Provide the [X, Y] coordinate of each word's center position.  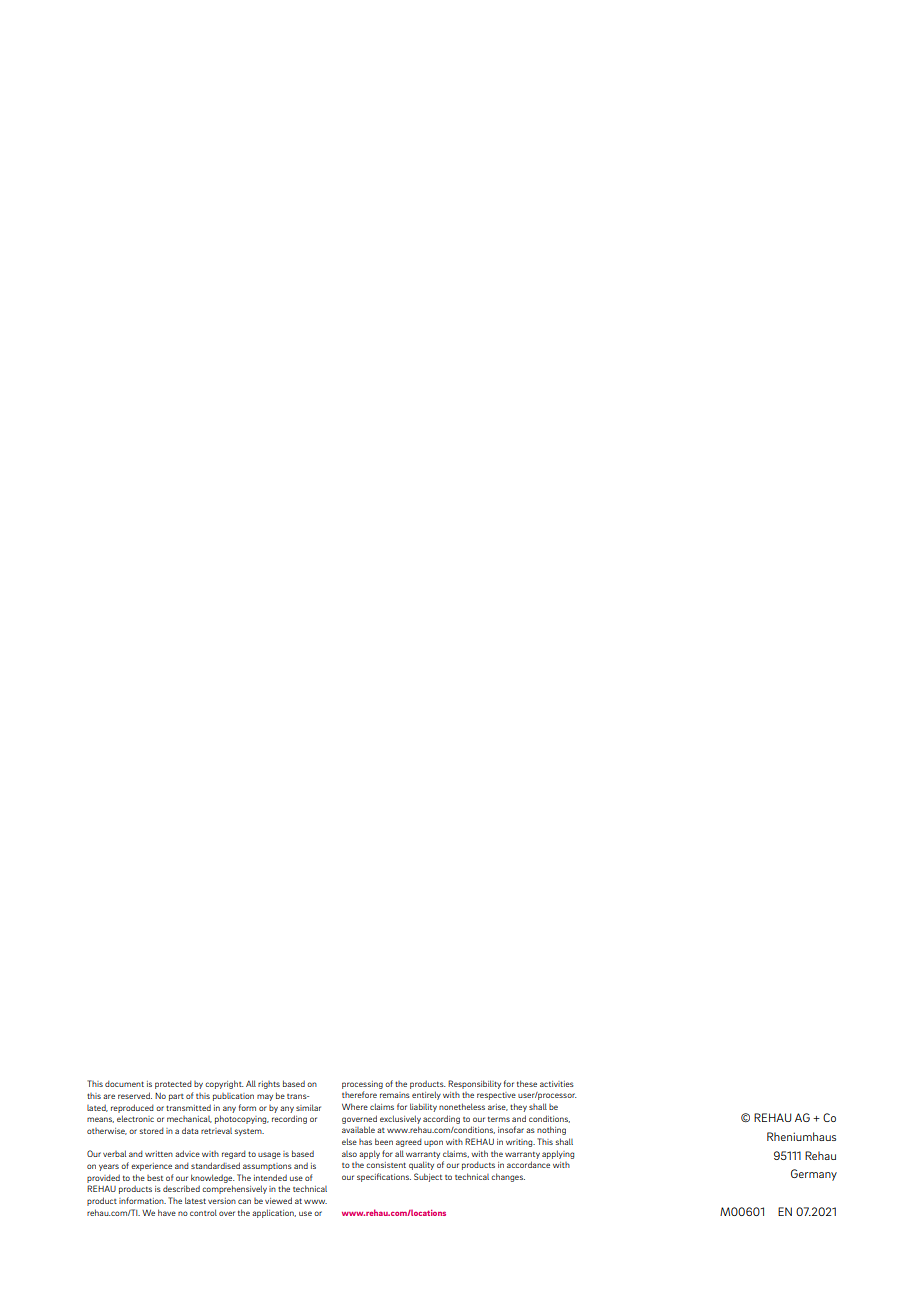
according [441, 1119]
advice [187, 1153]
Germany [814, 1175]
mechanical [189, 1119]
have [167, 1212]
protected [173, 1085]
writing [520, 1143]
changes [508, 1177]
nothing [551, 1130]
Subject [428, 1177]
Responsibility [474, 1084]
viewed [278, 1200]
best [155, 1178]
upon [433, 1143]
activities [557, 1084]
